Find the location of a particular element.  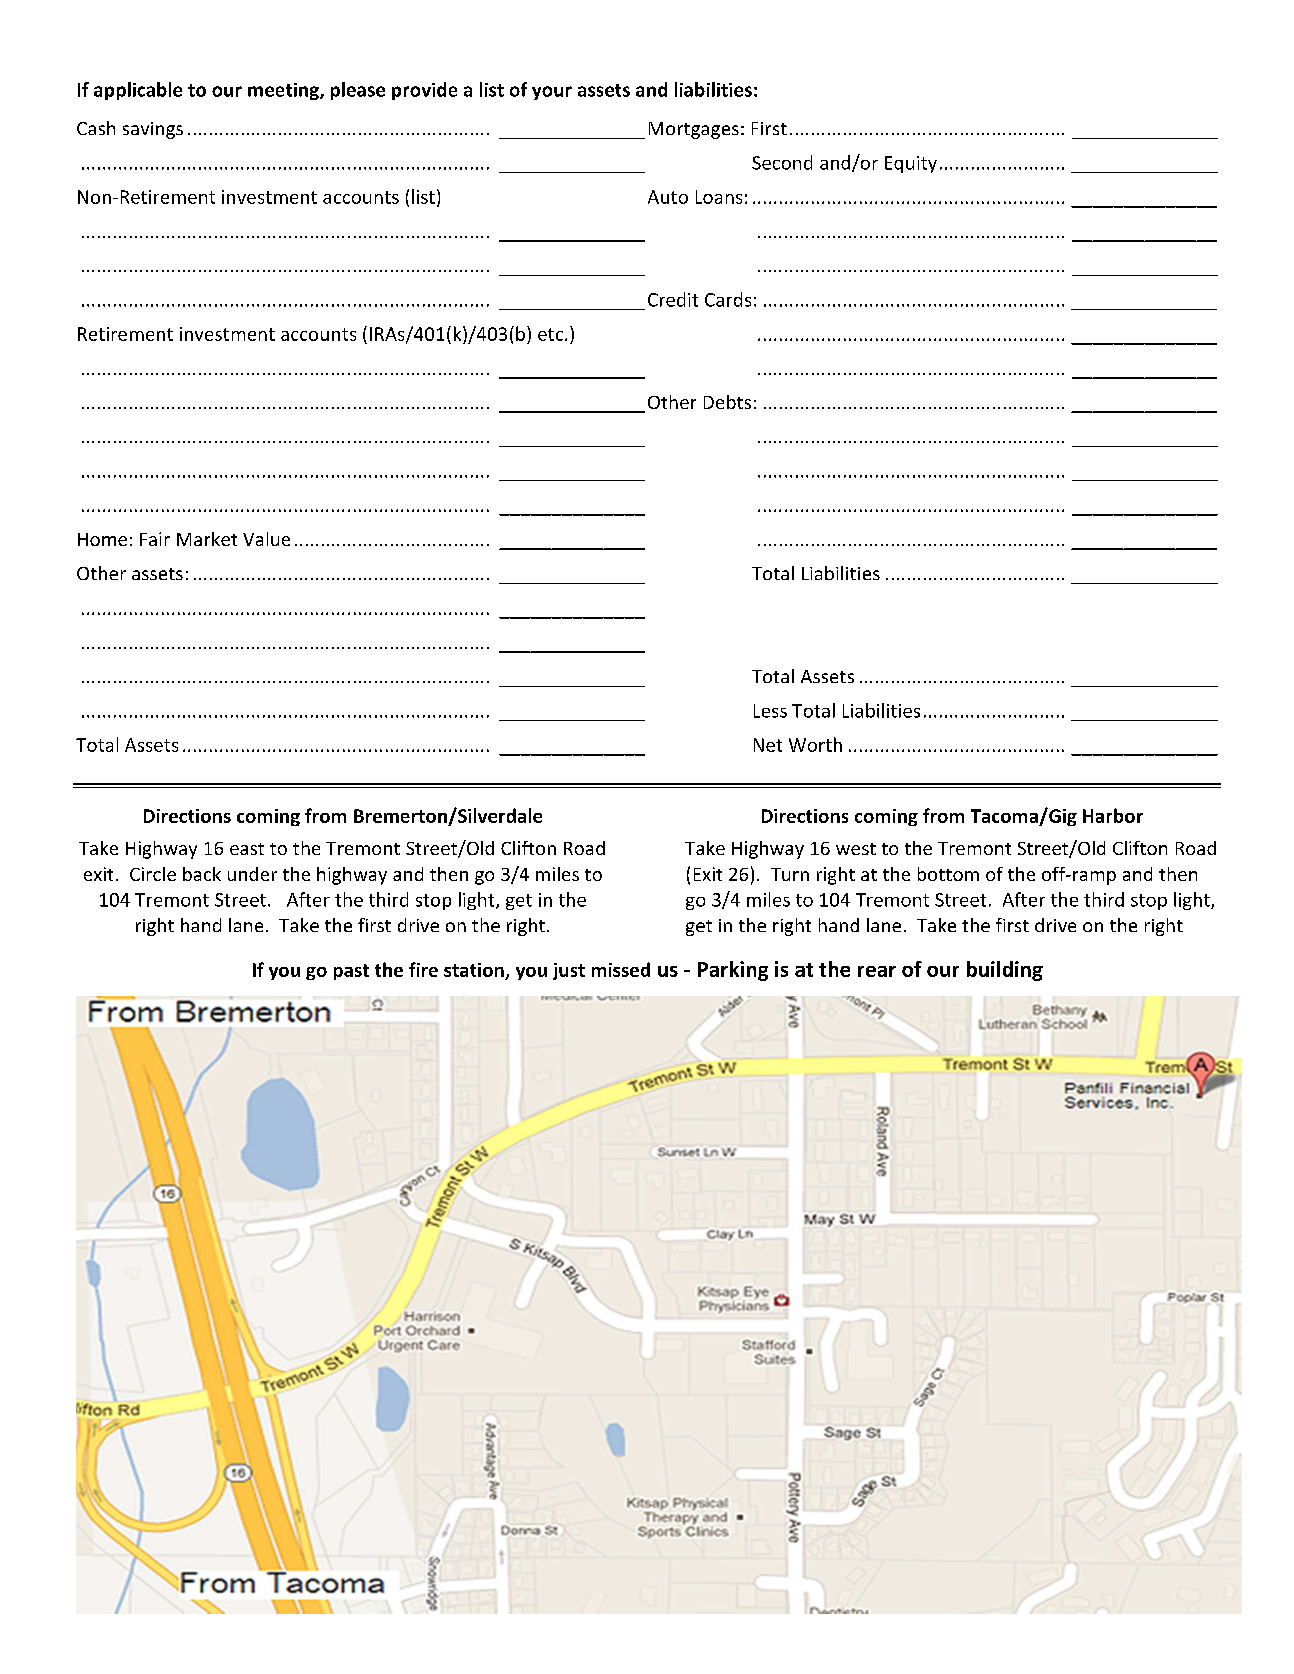

your is located at coordinates (552, 93).
